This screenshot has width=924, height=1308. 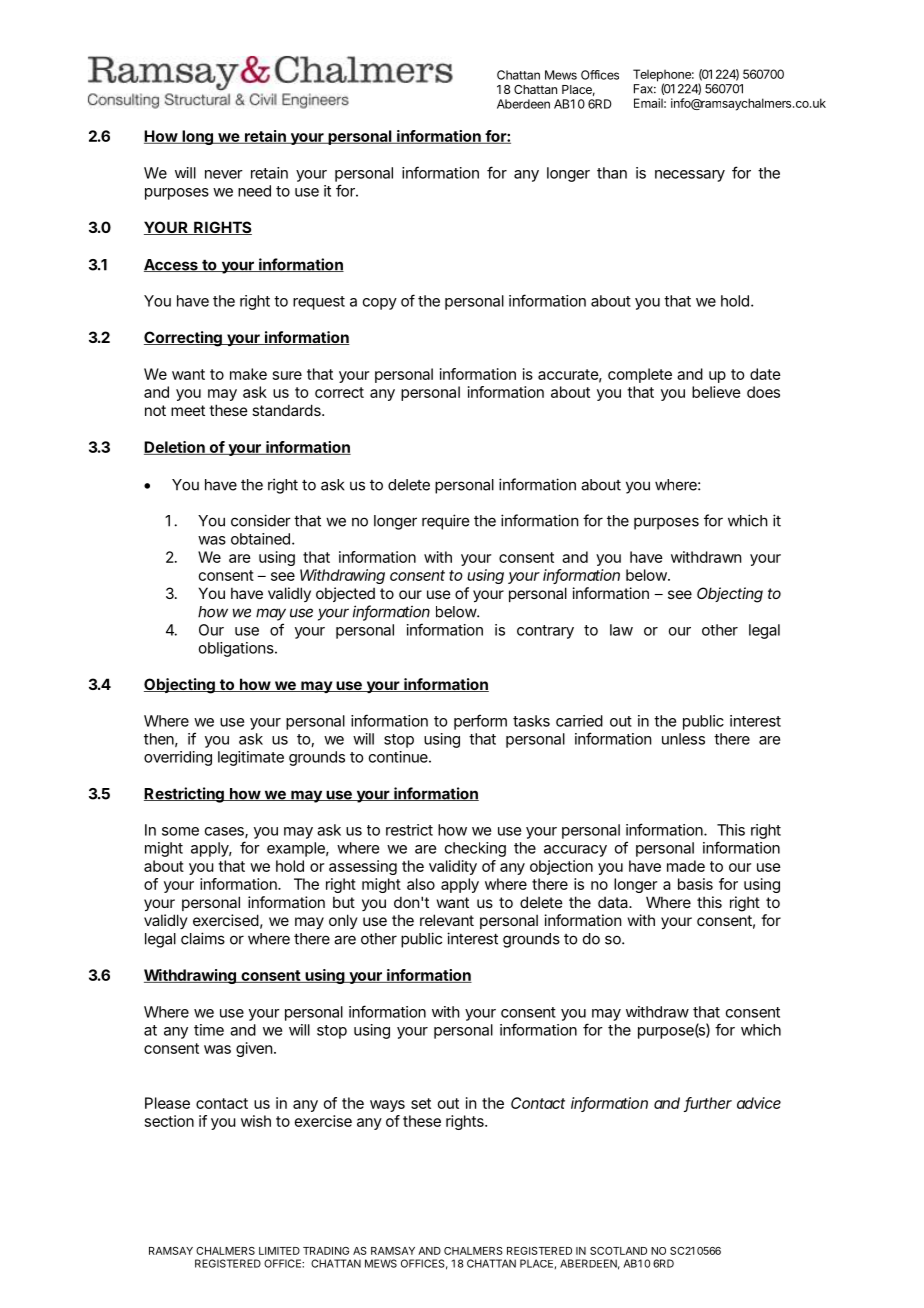 I want to click on claims, so click(x=203, y=938).
